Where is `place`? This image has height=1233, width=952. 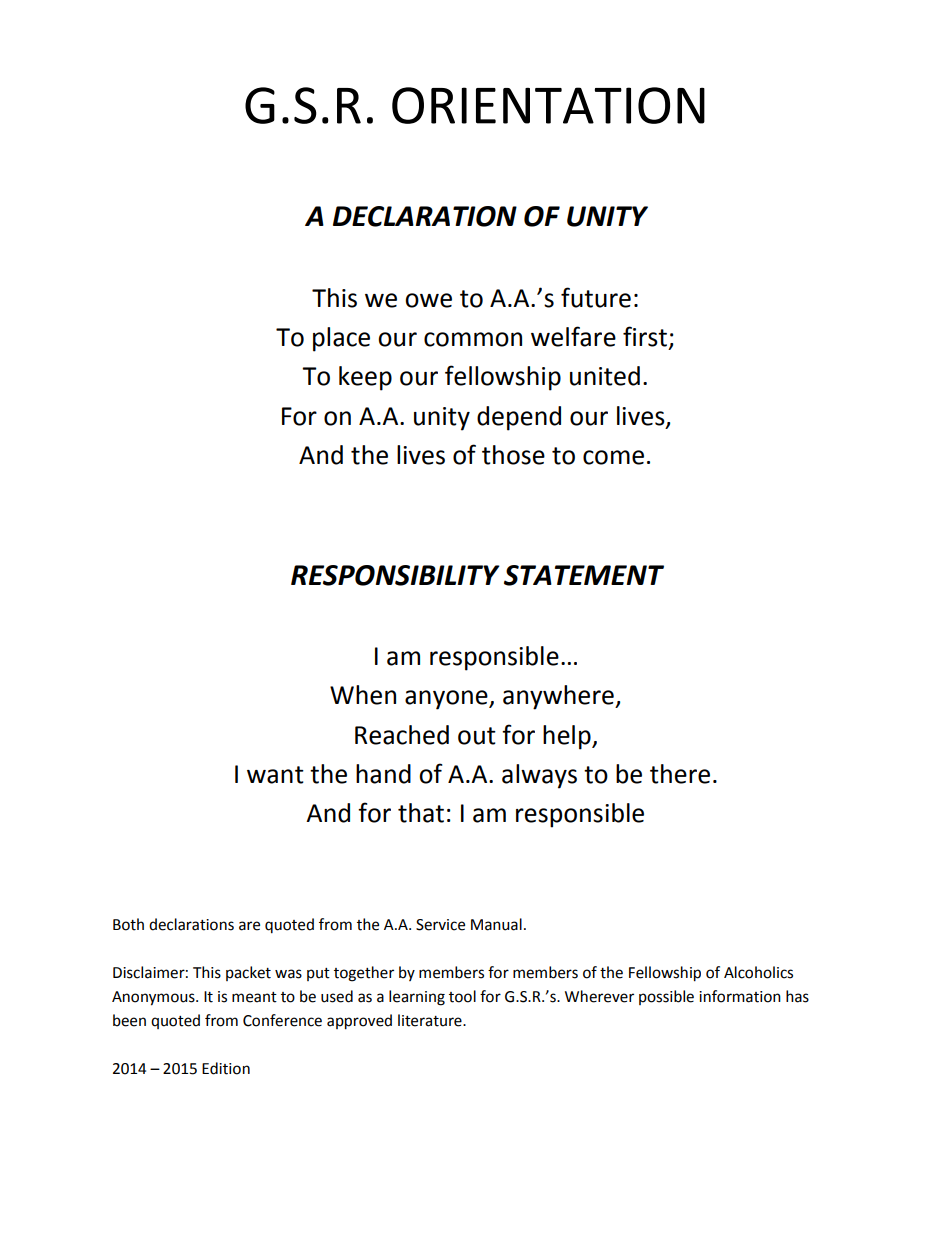 place is located at coordinates (341, 339).
